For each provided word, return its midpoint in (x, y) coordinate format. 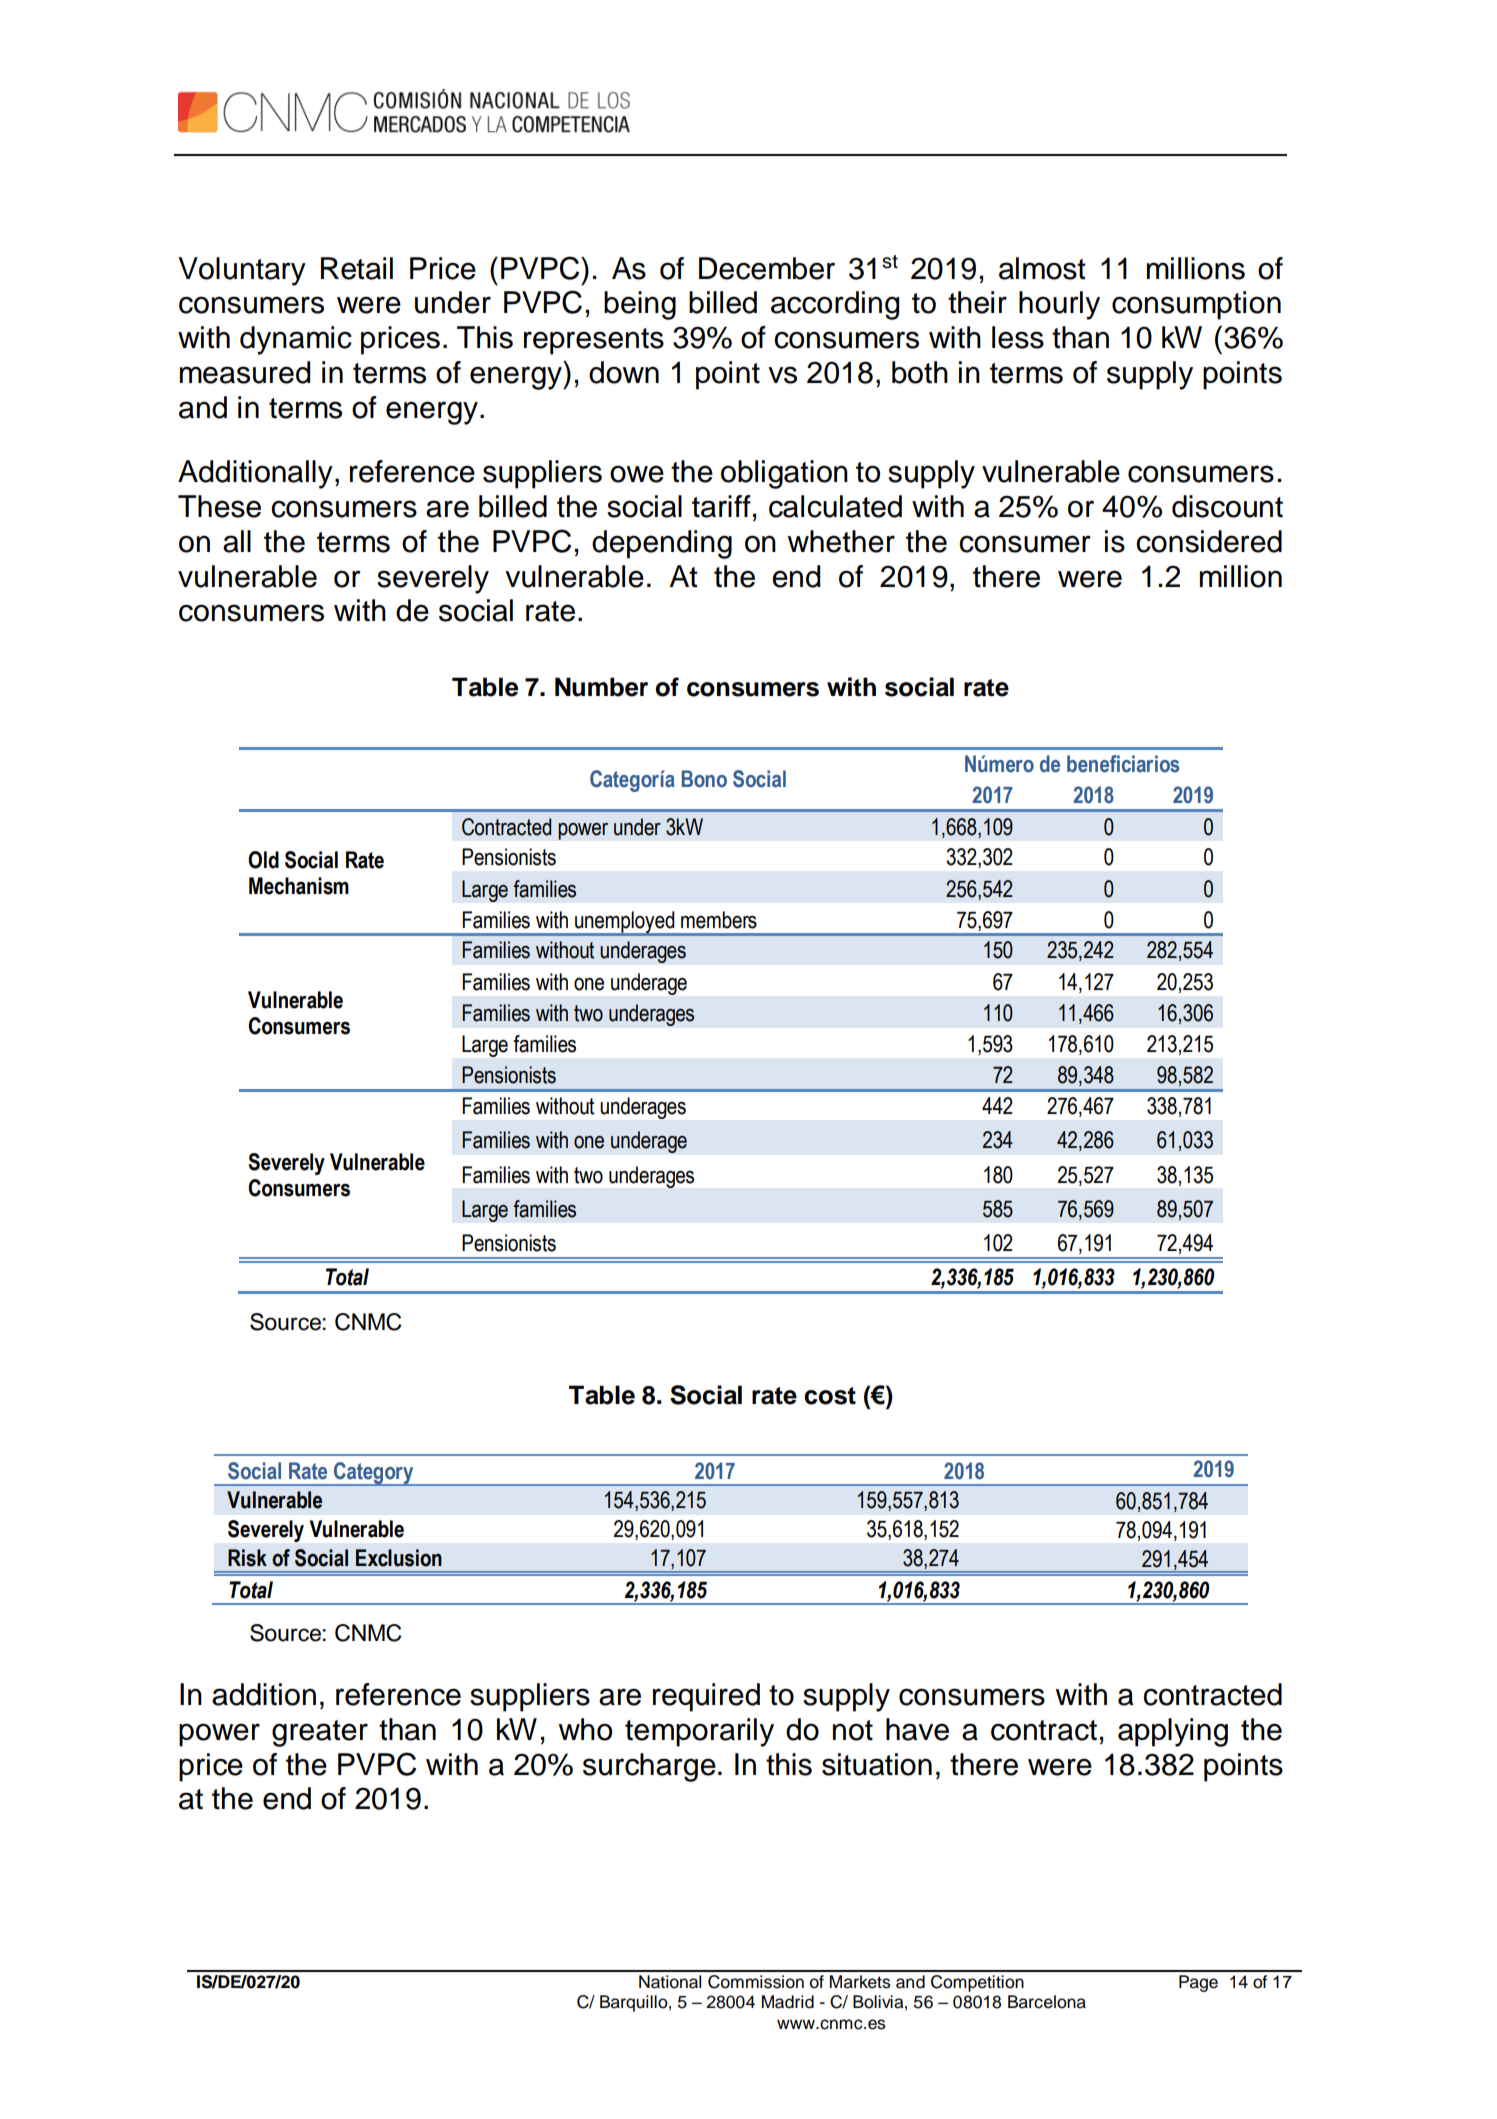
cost (830, 1396)
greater (320, 1733)
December (767, 268)
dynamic (296, 340)
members (719, 920)
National (670, 1982)
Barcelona (1047, 2002)
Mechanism (299, 886)
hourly (1059, 305)
